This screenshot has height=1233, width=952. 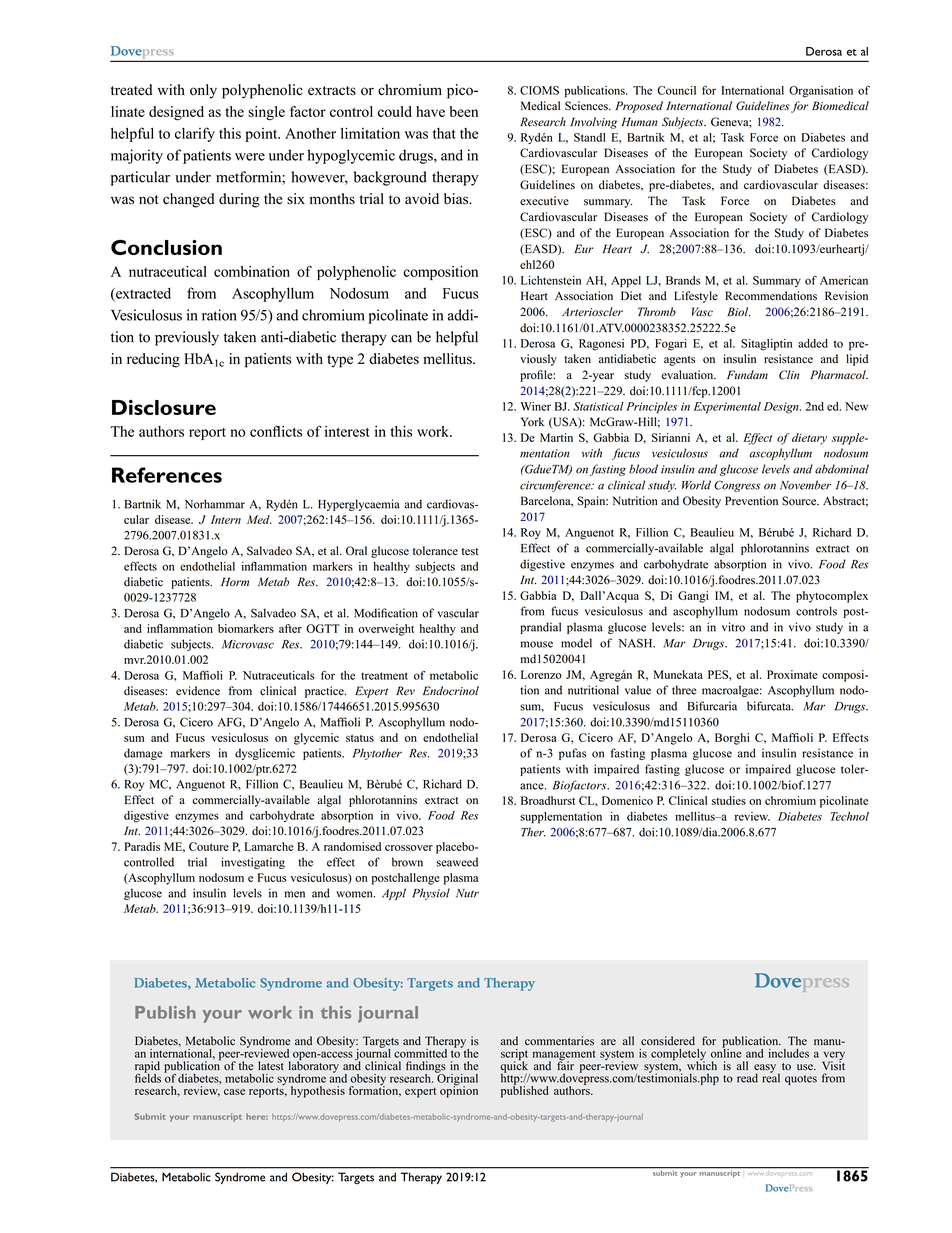 I want to click on been, so click(x=464, y=111).
